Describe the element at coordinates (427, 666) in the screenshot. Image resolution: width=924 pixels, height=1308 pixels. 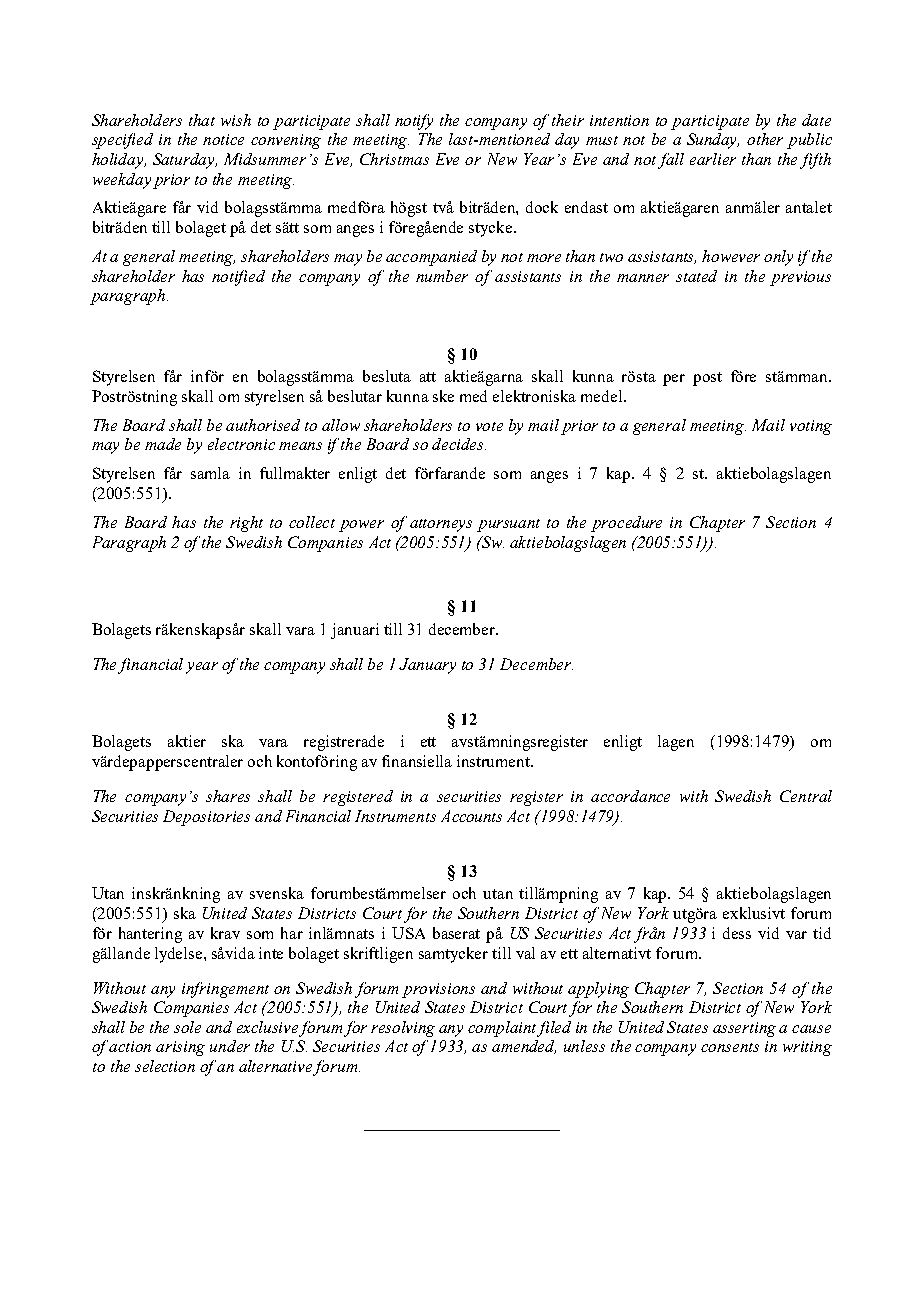
I see `January` at that location.
